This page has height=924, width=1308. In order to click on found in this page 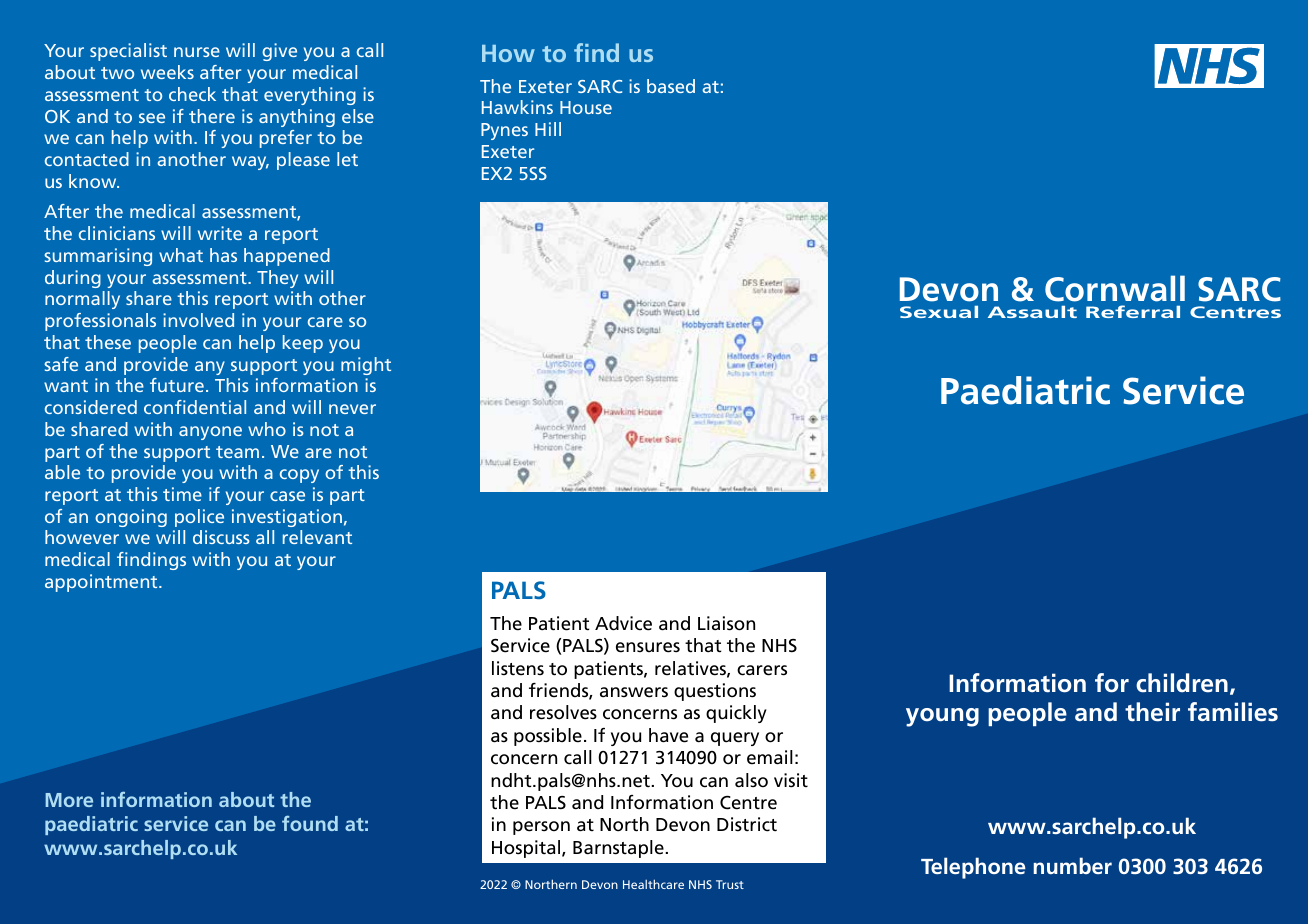, I will do `click(310, 823)`.
